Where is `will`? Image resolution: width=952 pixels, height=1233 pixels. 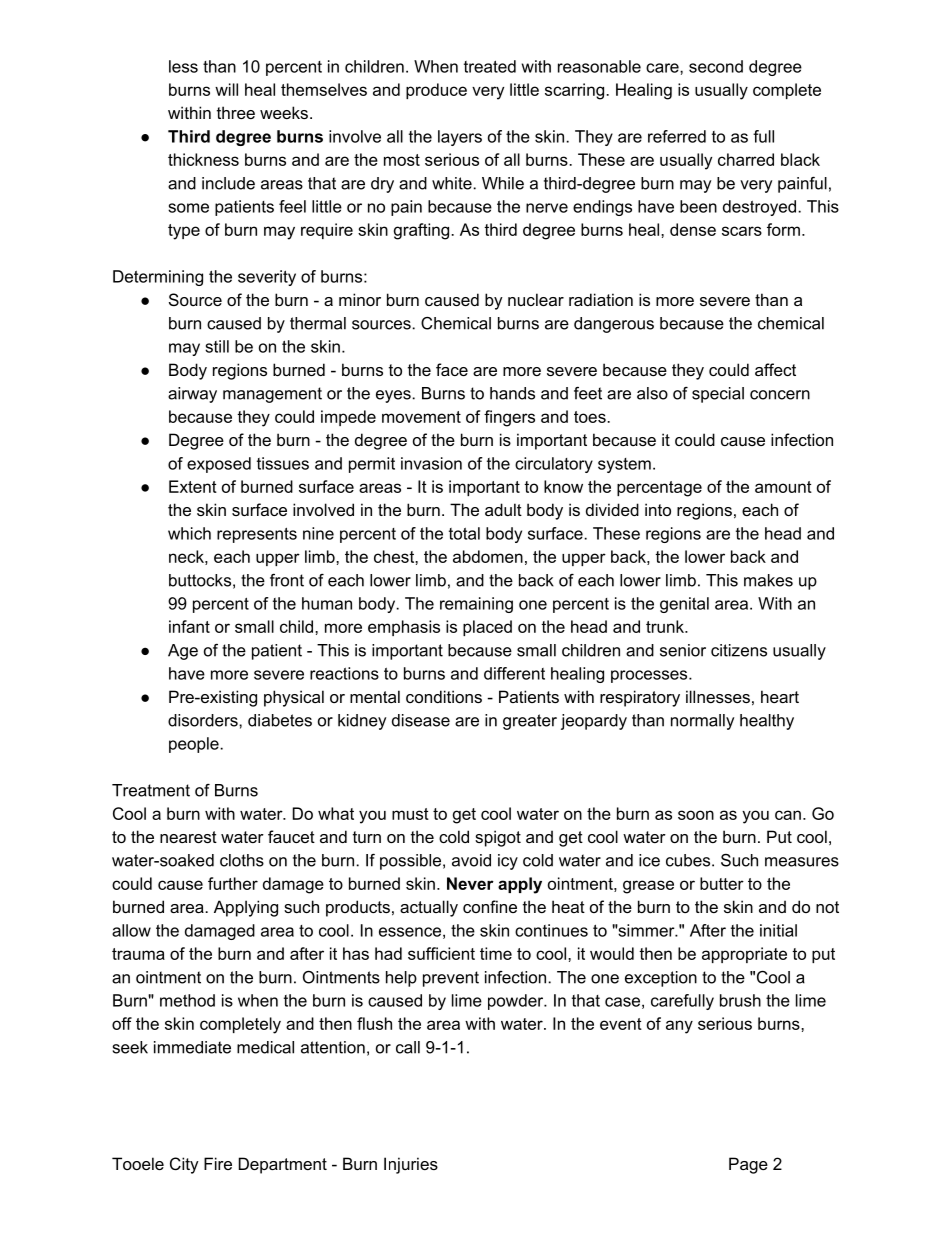
will is located at coordinates (226, 89).
